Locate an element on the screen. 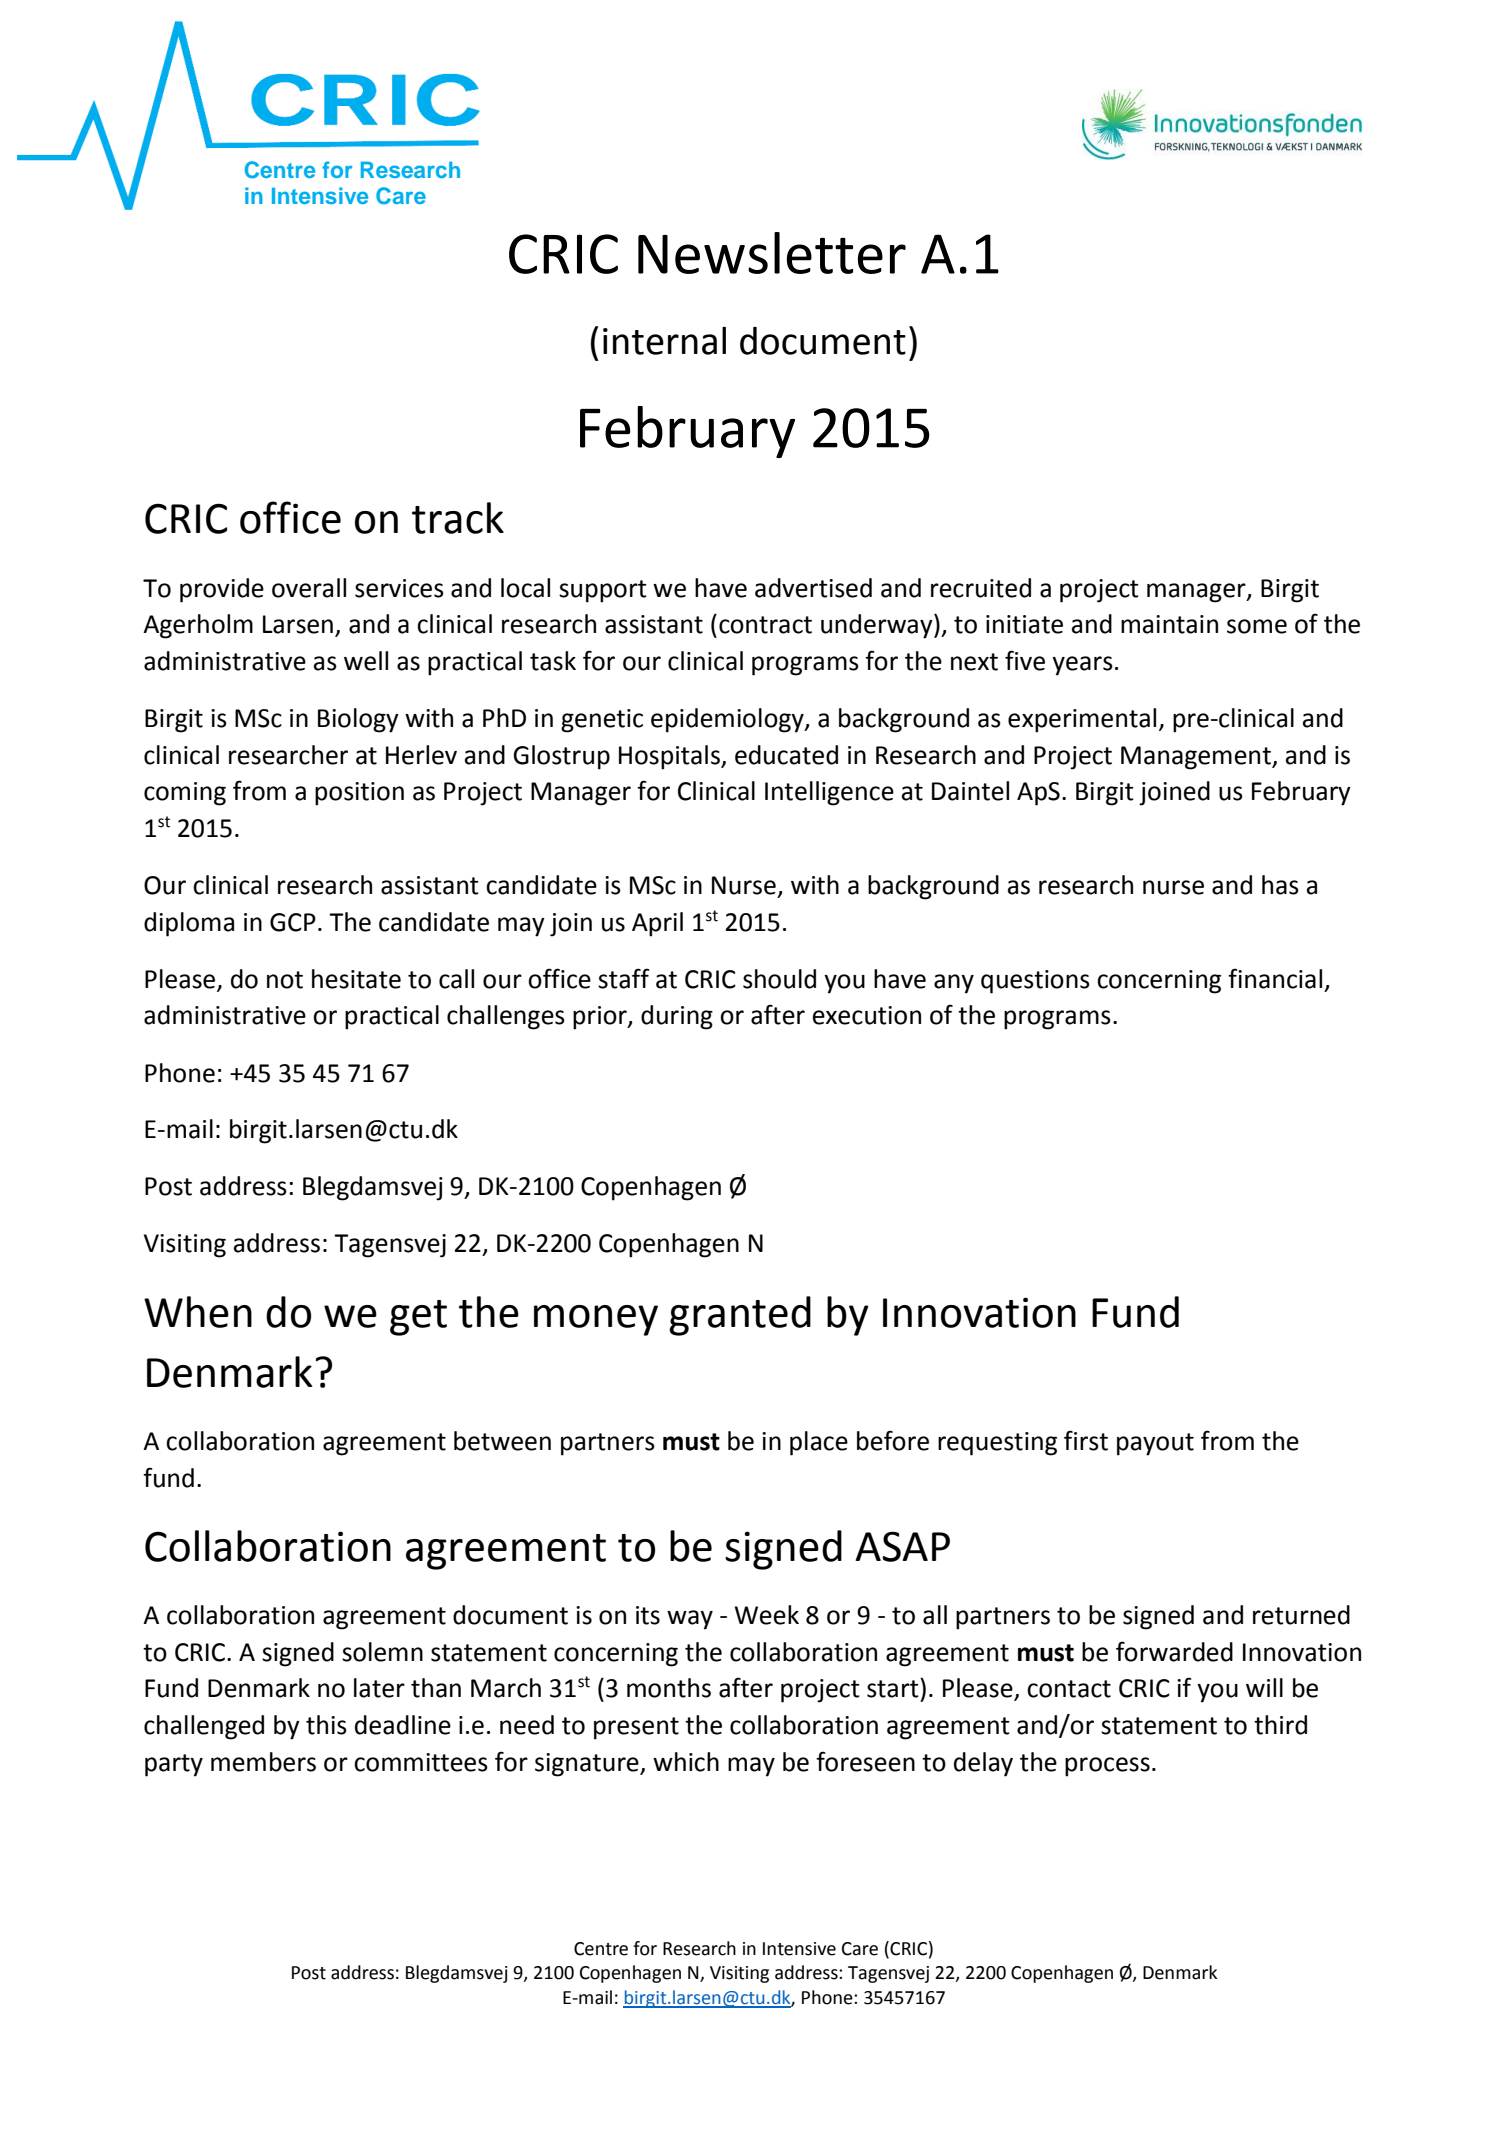 The width and height of the screenshot is (1508, 2133). during is located at coordinates (677, 1017).
